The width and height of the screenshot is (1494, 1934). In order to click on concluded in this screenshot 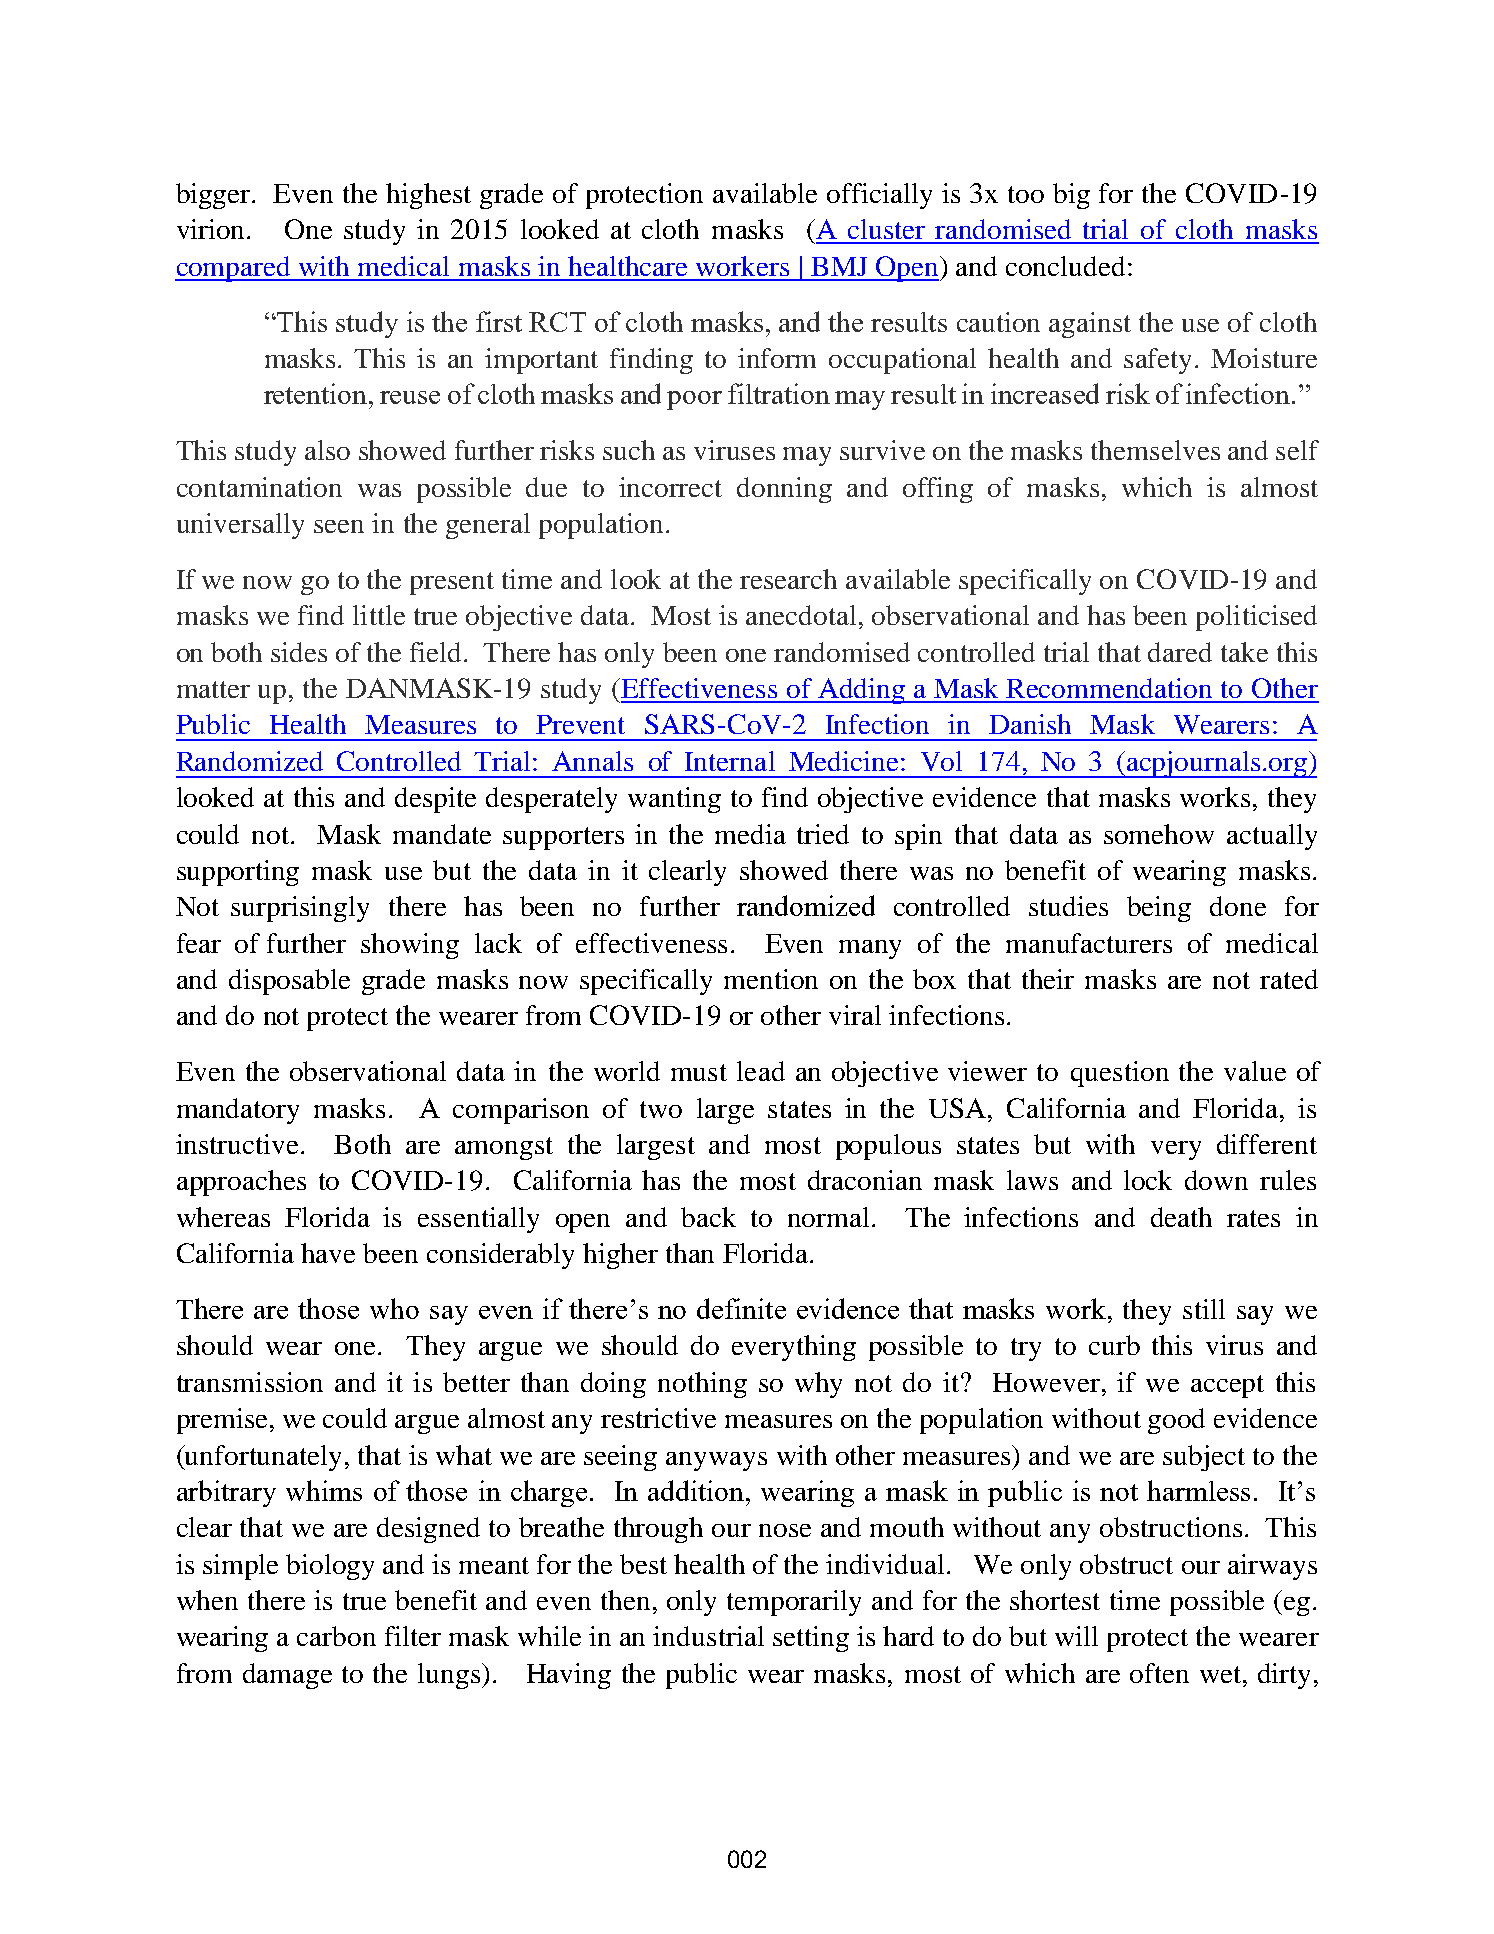, I will do `click(1065, 266)`.
